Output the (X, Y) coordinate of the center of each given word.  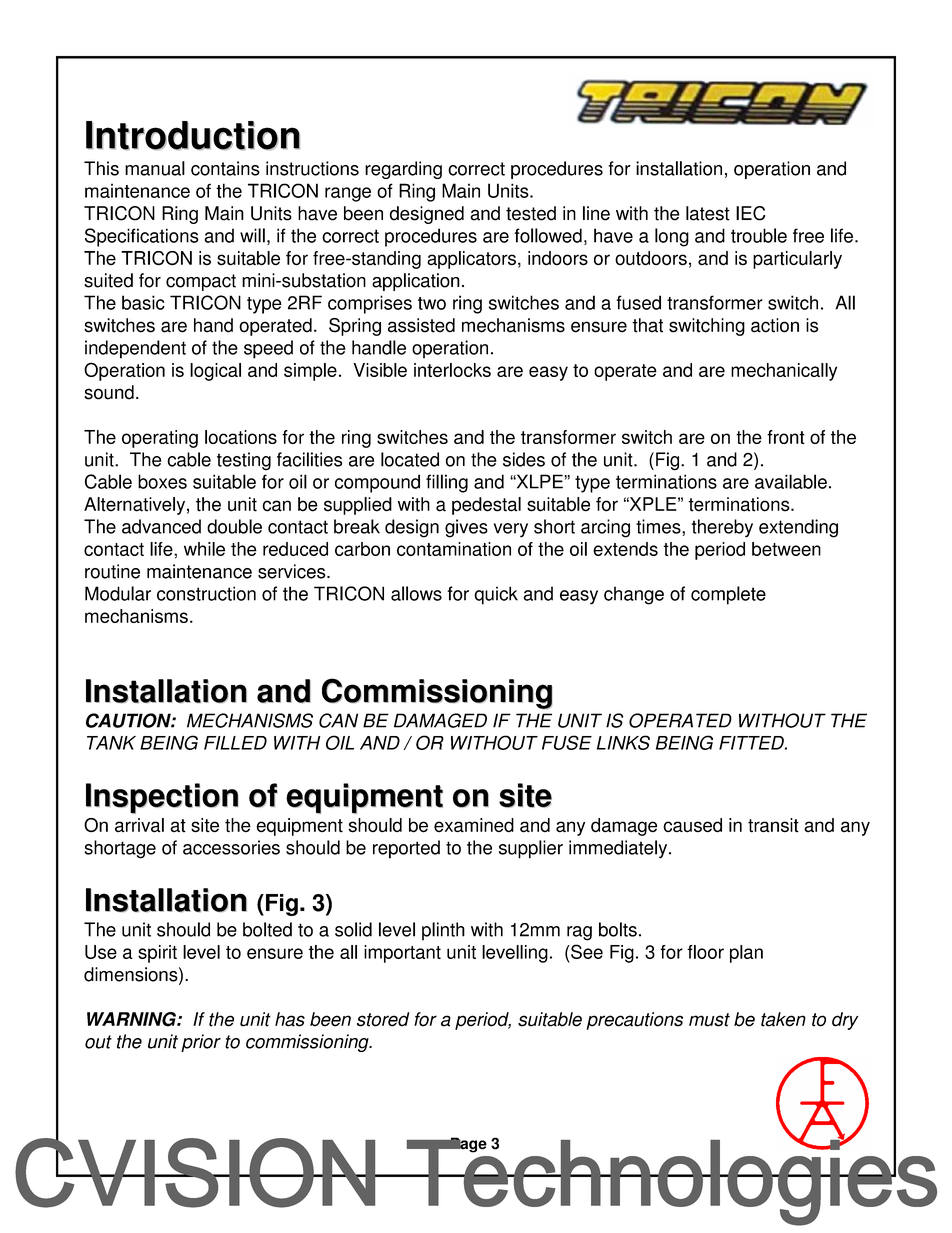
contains (225, 168)
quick (496, 595)
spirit (157, 954)
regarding (403, 170)
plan (746, 954)
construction (206, 593)
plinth (443, 931)
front (786, 437)
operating (160, 439)
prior (201, 1043)
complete (728, 595)
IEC (750, 213)
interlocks (452, 370)
